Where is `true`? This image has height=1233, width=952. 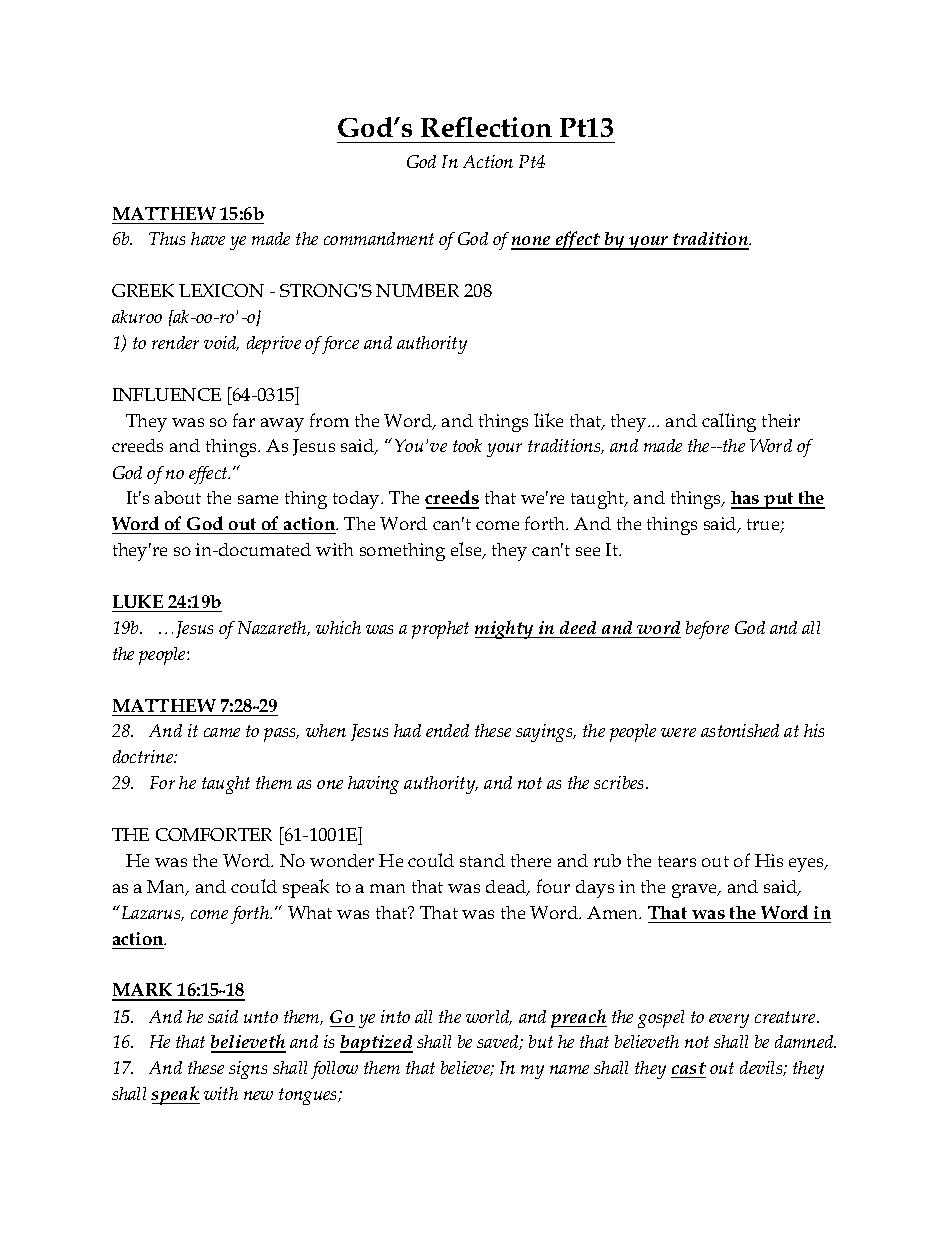
true is located at coordinates (764, 526).
